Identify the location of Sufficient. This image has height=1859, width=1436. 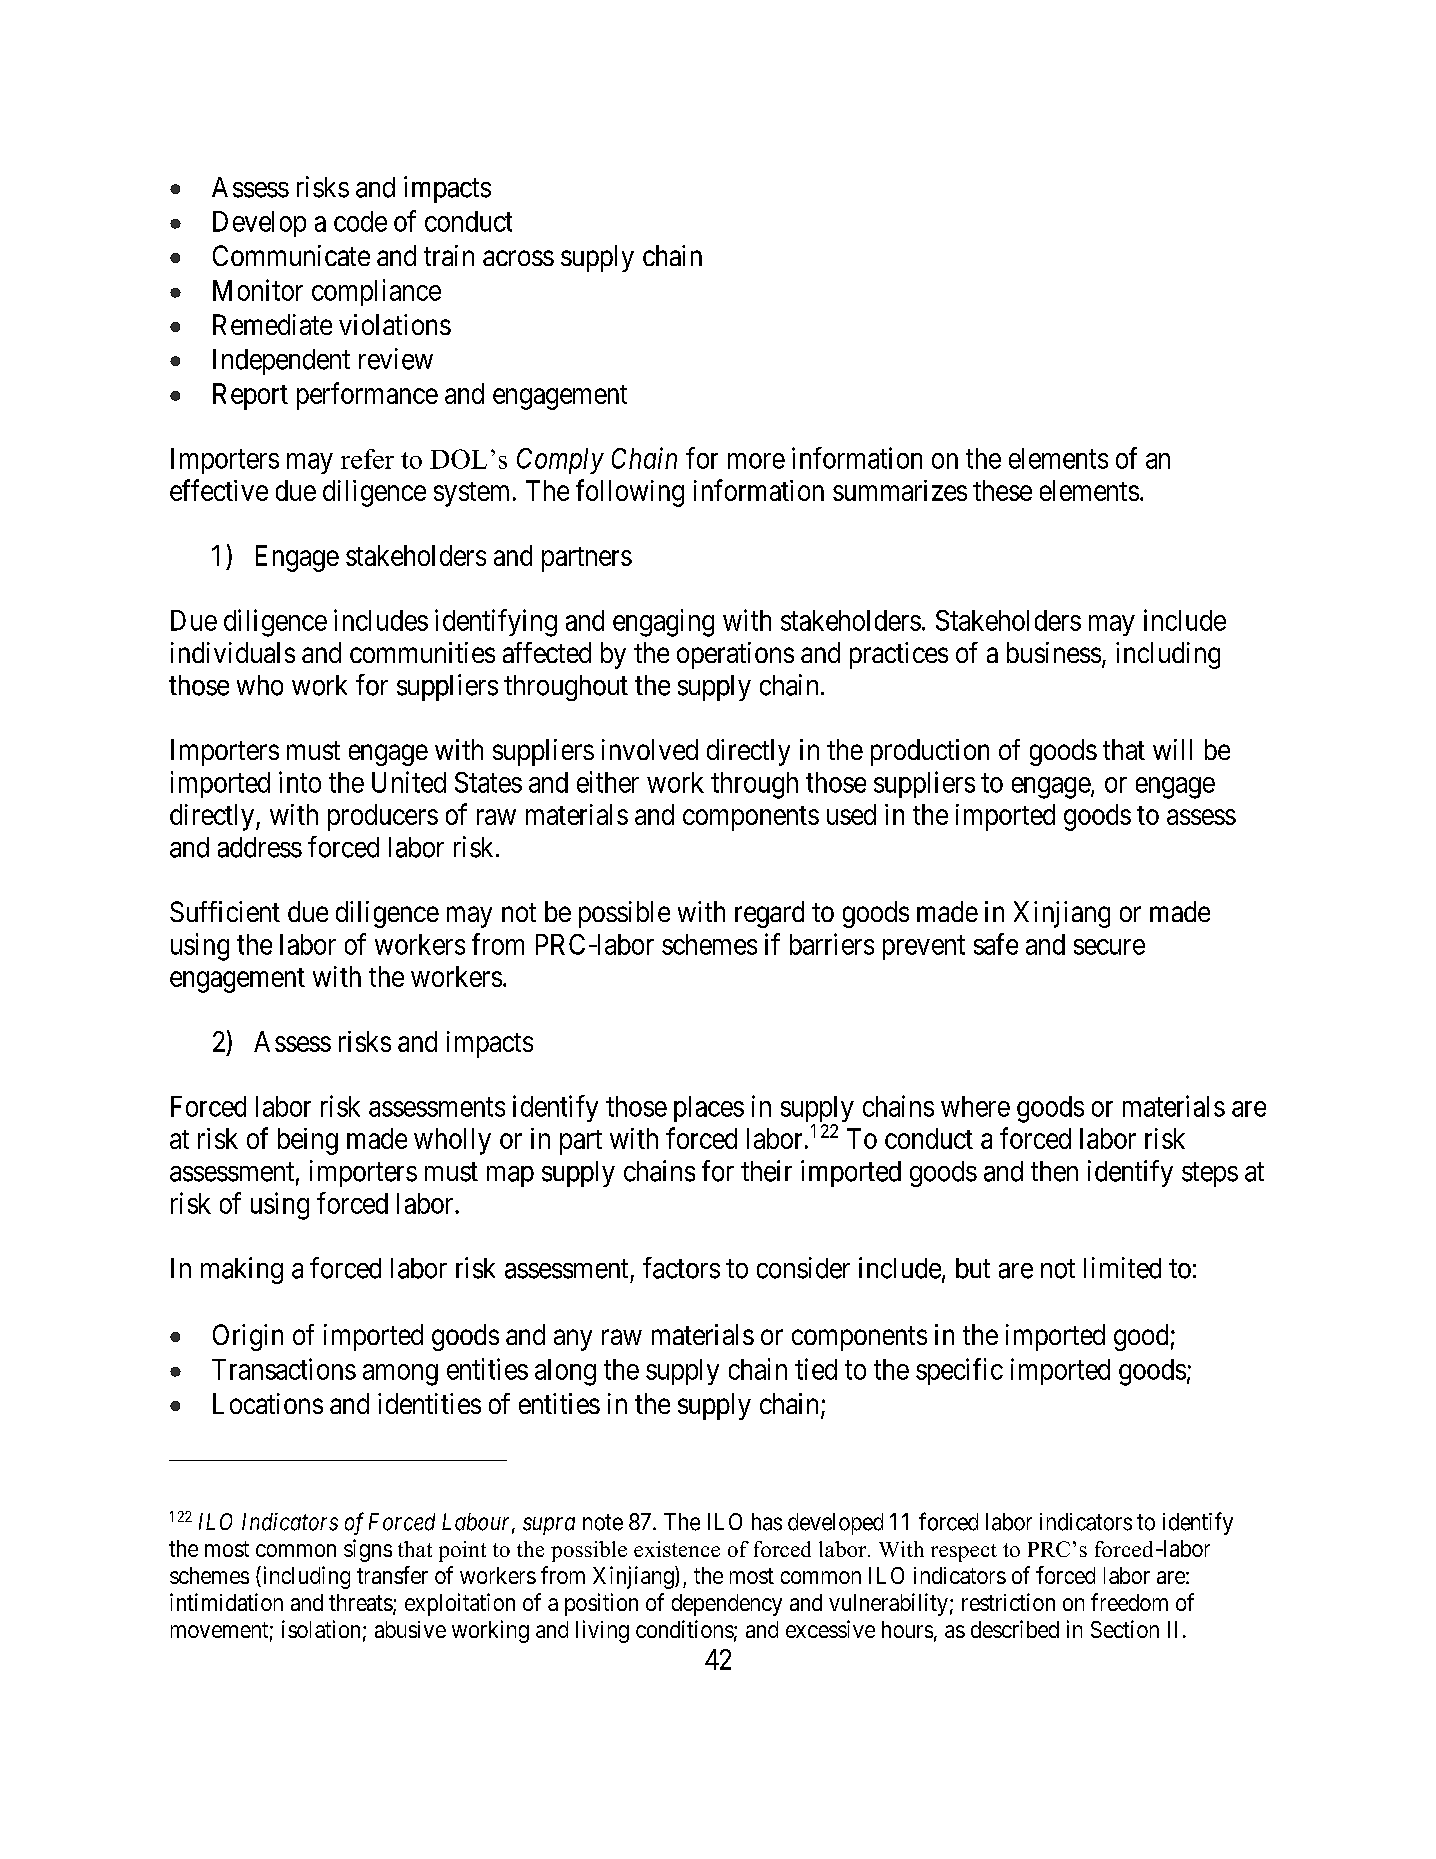
(225, 911).
